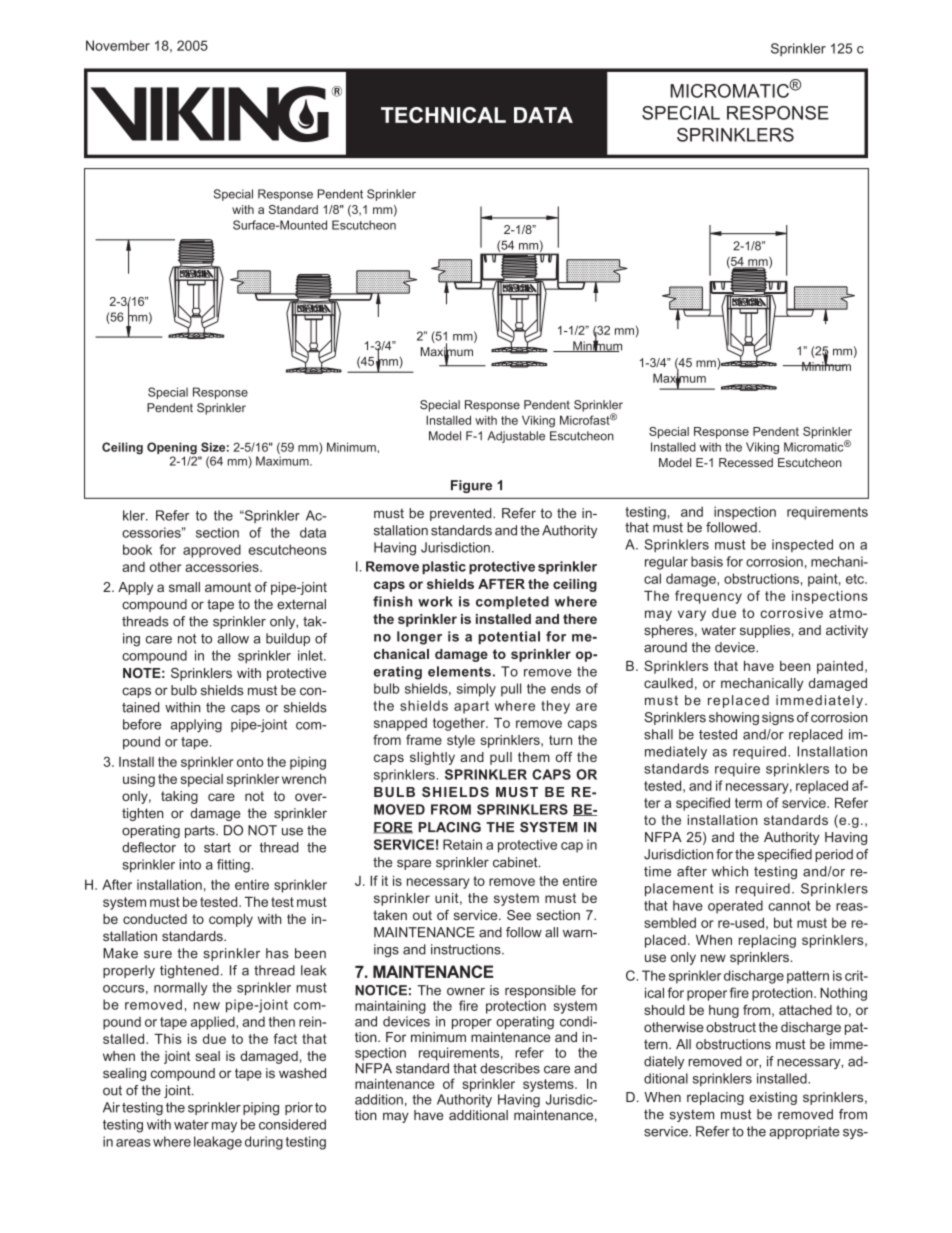  I want to click on Adjustable, so click(516, 437).
